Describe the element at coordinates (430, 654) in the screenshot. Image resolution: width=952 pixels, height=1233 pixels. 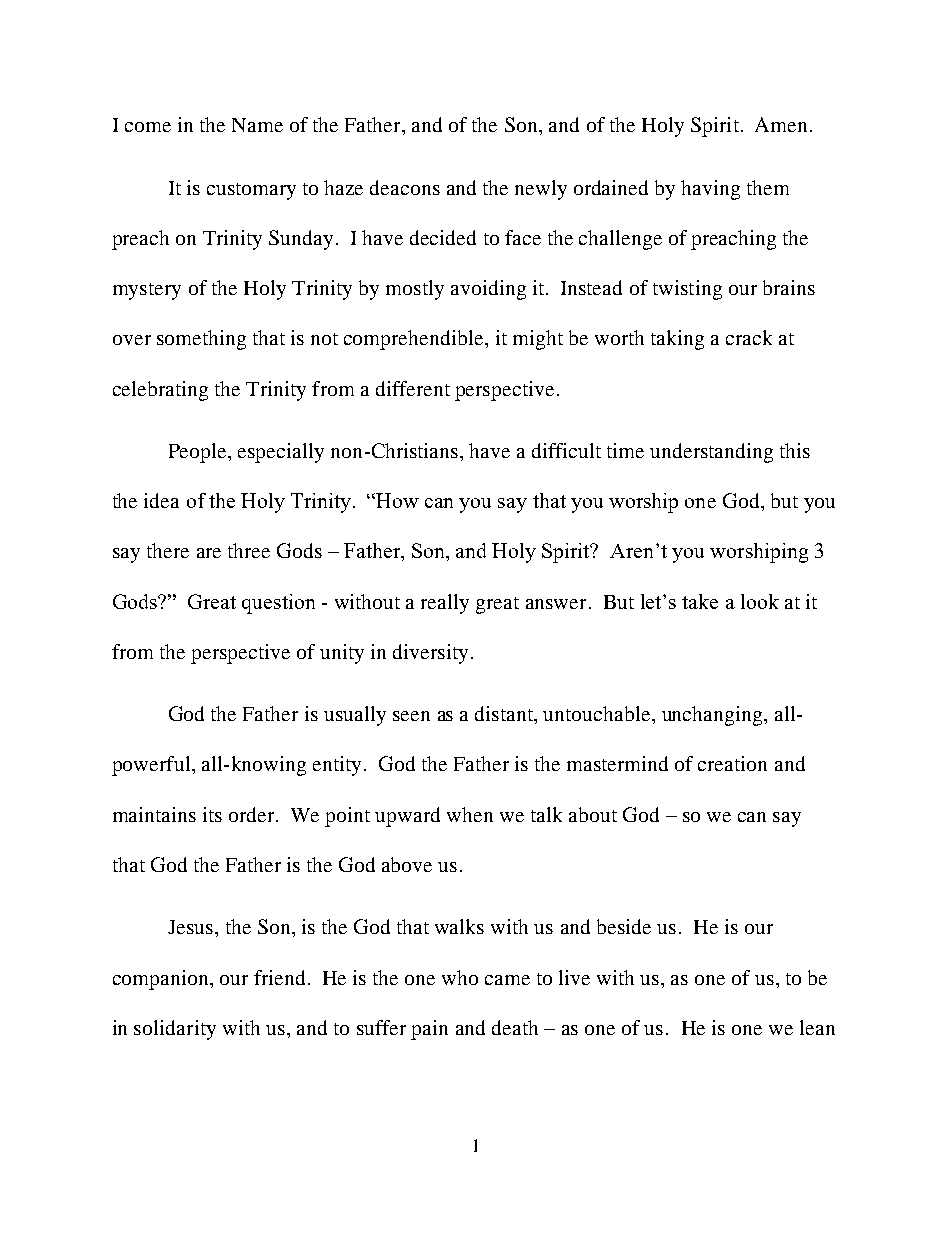
I see `diversity` at that location.
